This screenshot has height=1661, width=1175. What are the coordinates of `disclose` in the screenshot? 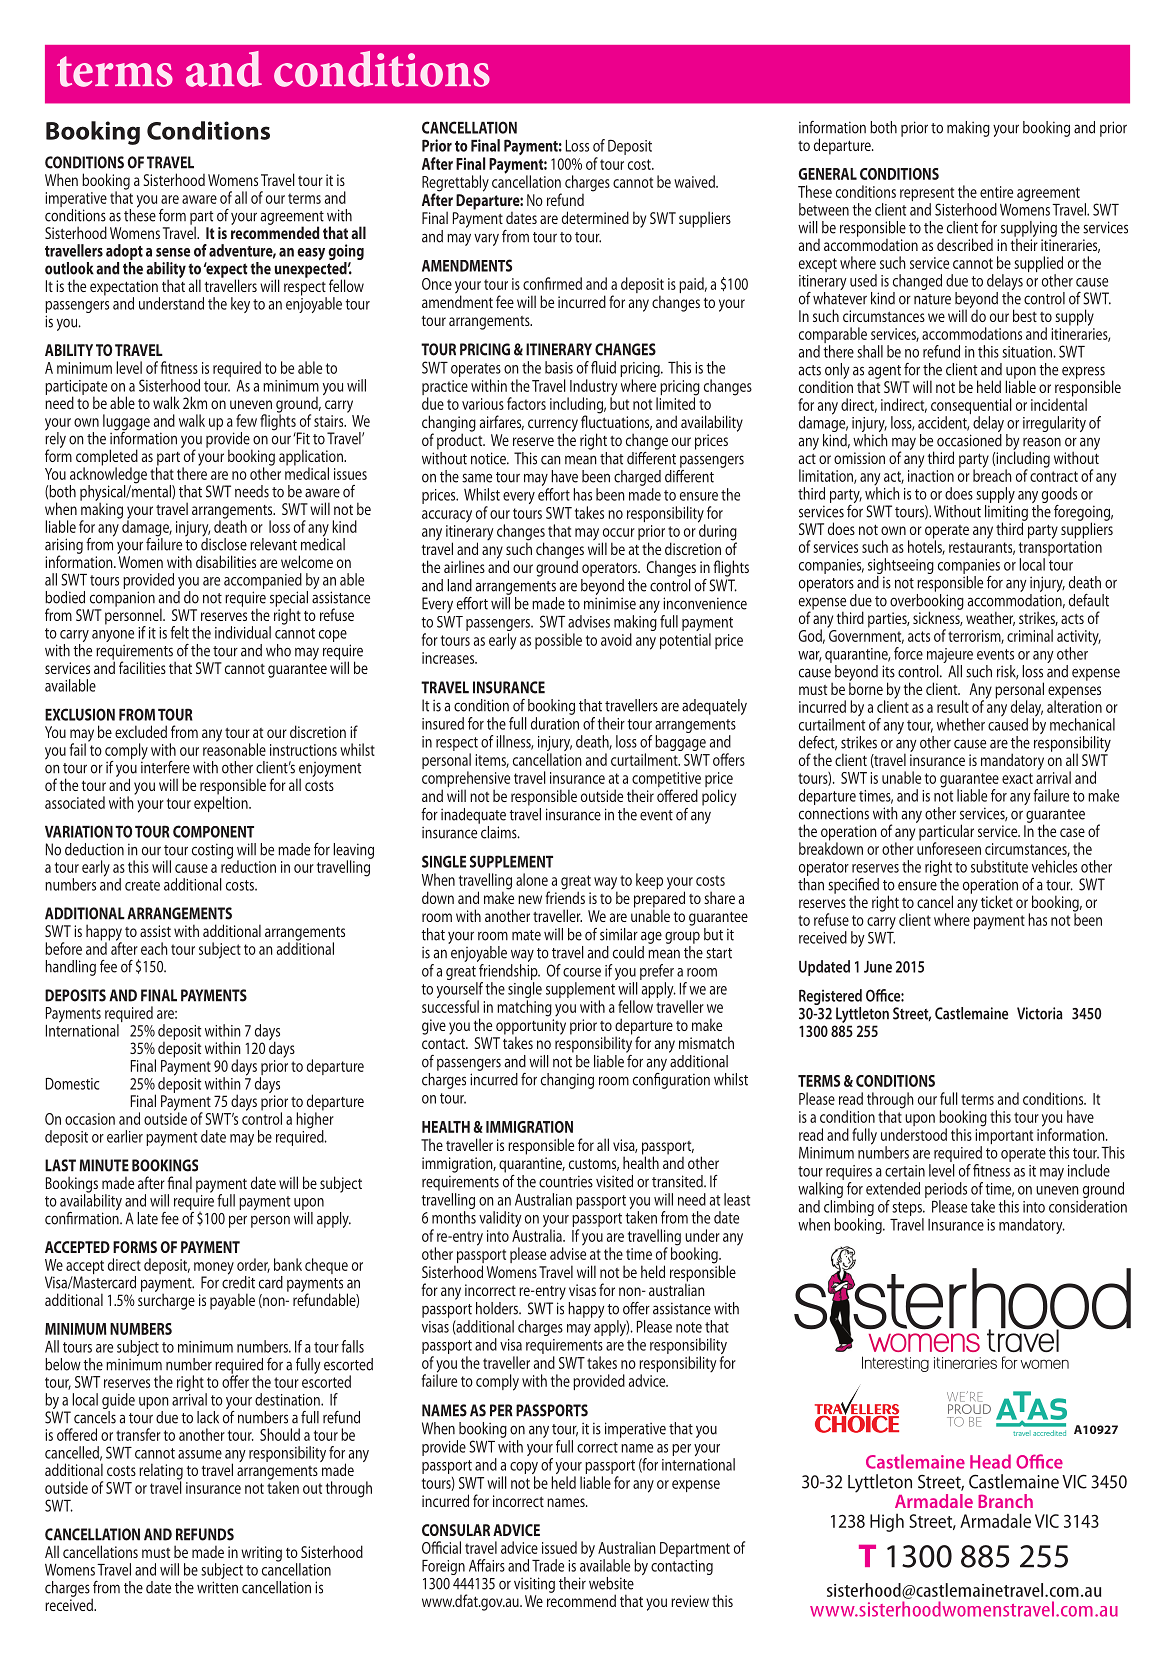 It's located at (224, 543).
